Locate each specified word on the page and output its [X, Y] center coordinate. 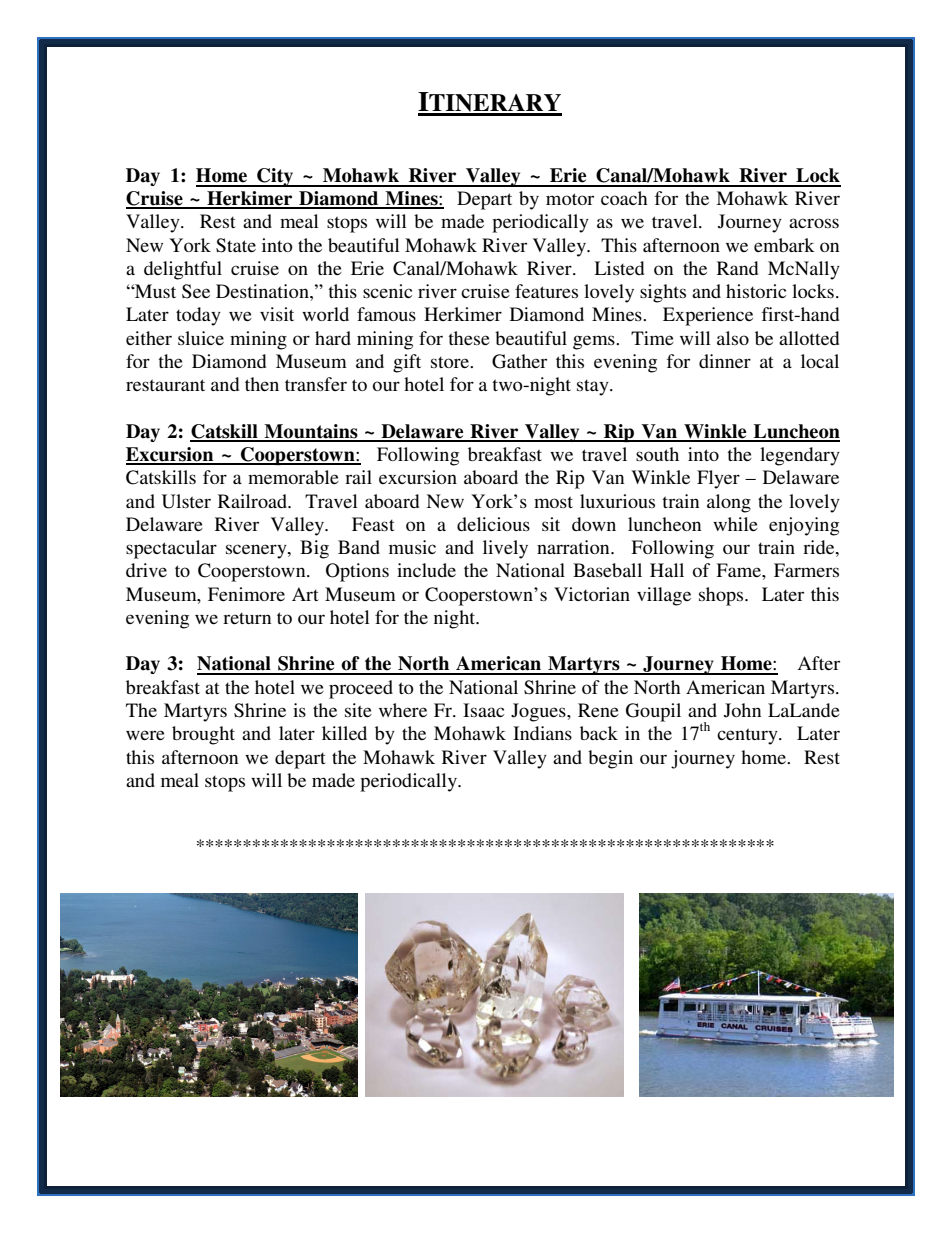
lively [505, 549]
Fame [739, 570]
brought [203, 735]
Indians [542, 733]
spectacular [171, 549]
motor [570, 199]
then [262, 384]
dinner [725, 361]
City [275, 177]
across [814, 223]
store [451, 362]
